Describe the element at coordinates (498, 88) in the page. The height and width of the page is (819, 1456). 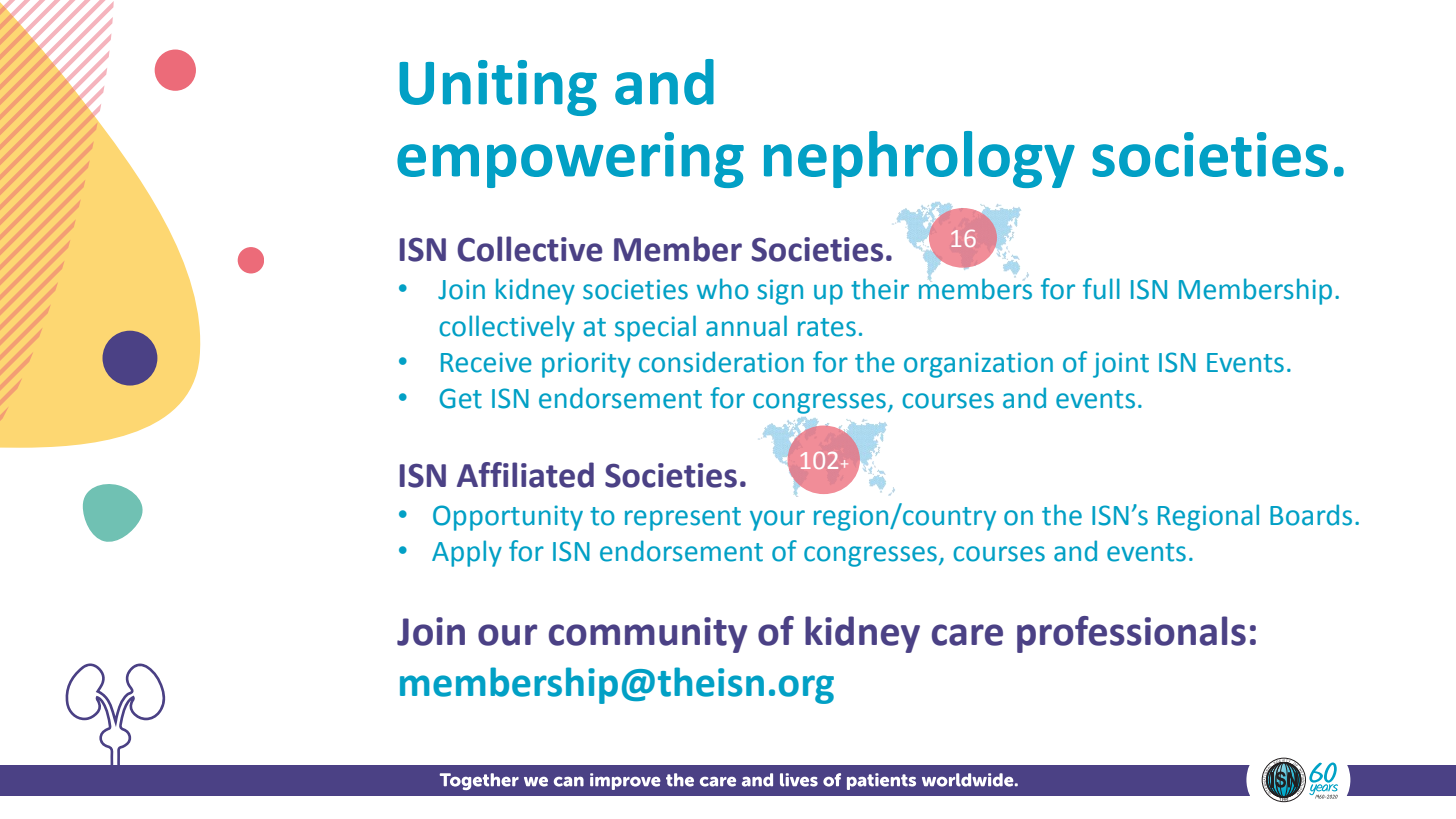
I see `Uniting` at that location.
